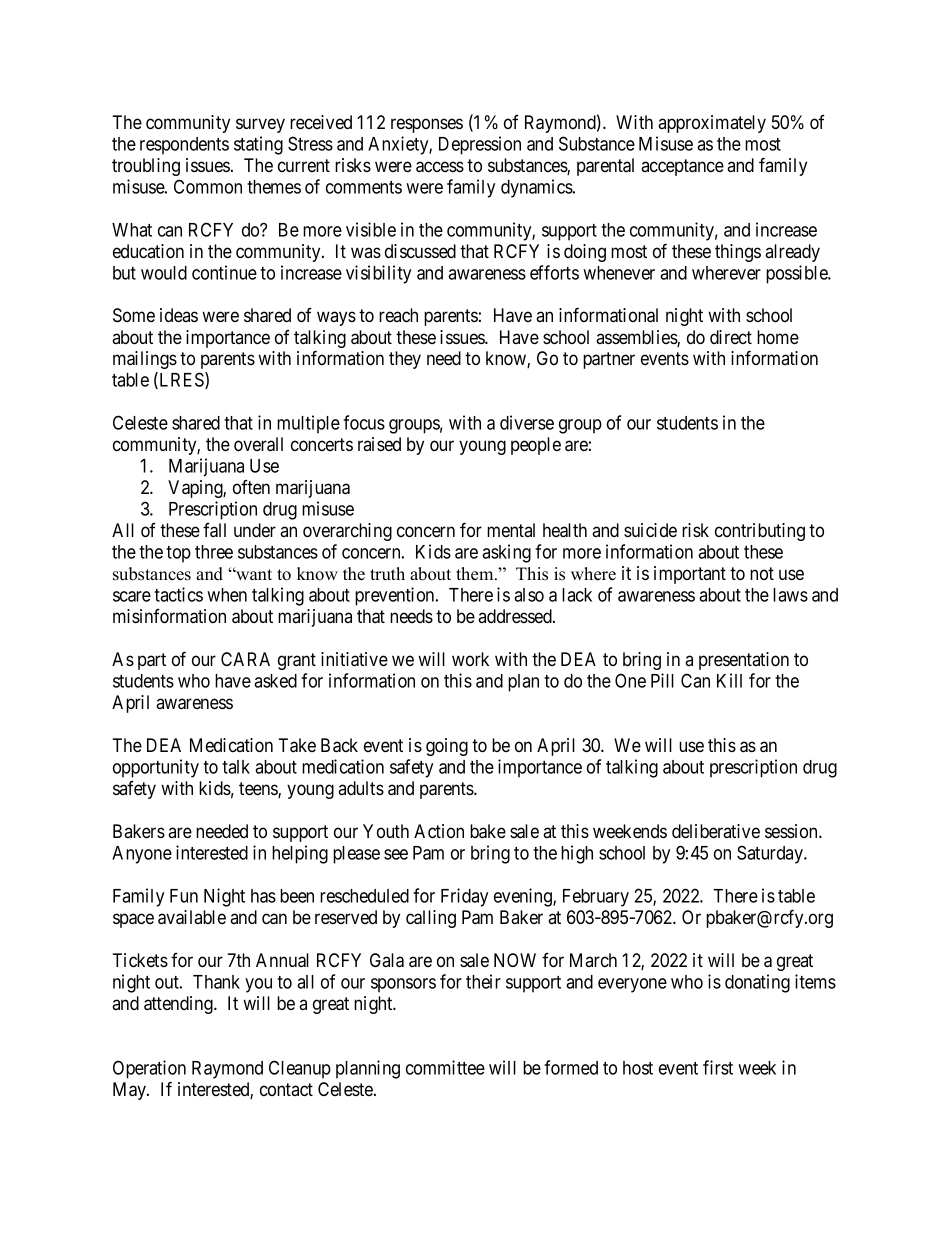 The image size is (952, 1233). What do you see at coordinates (480, 145) in the screenshot?
I see `Depression` at bounding box center [480, 145].
